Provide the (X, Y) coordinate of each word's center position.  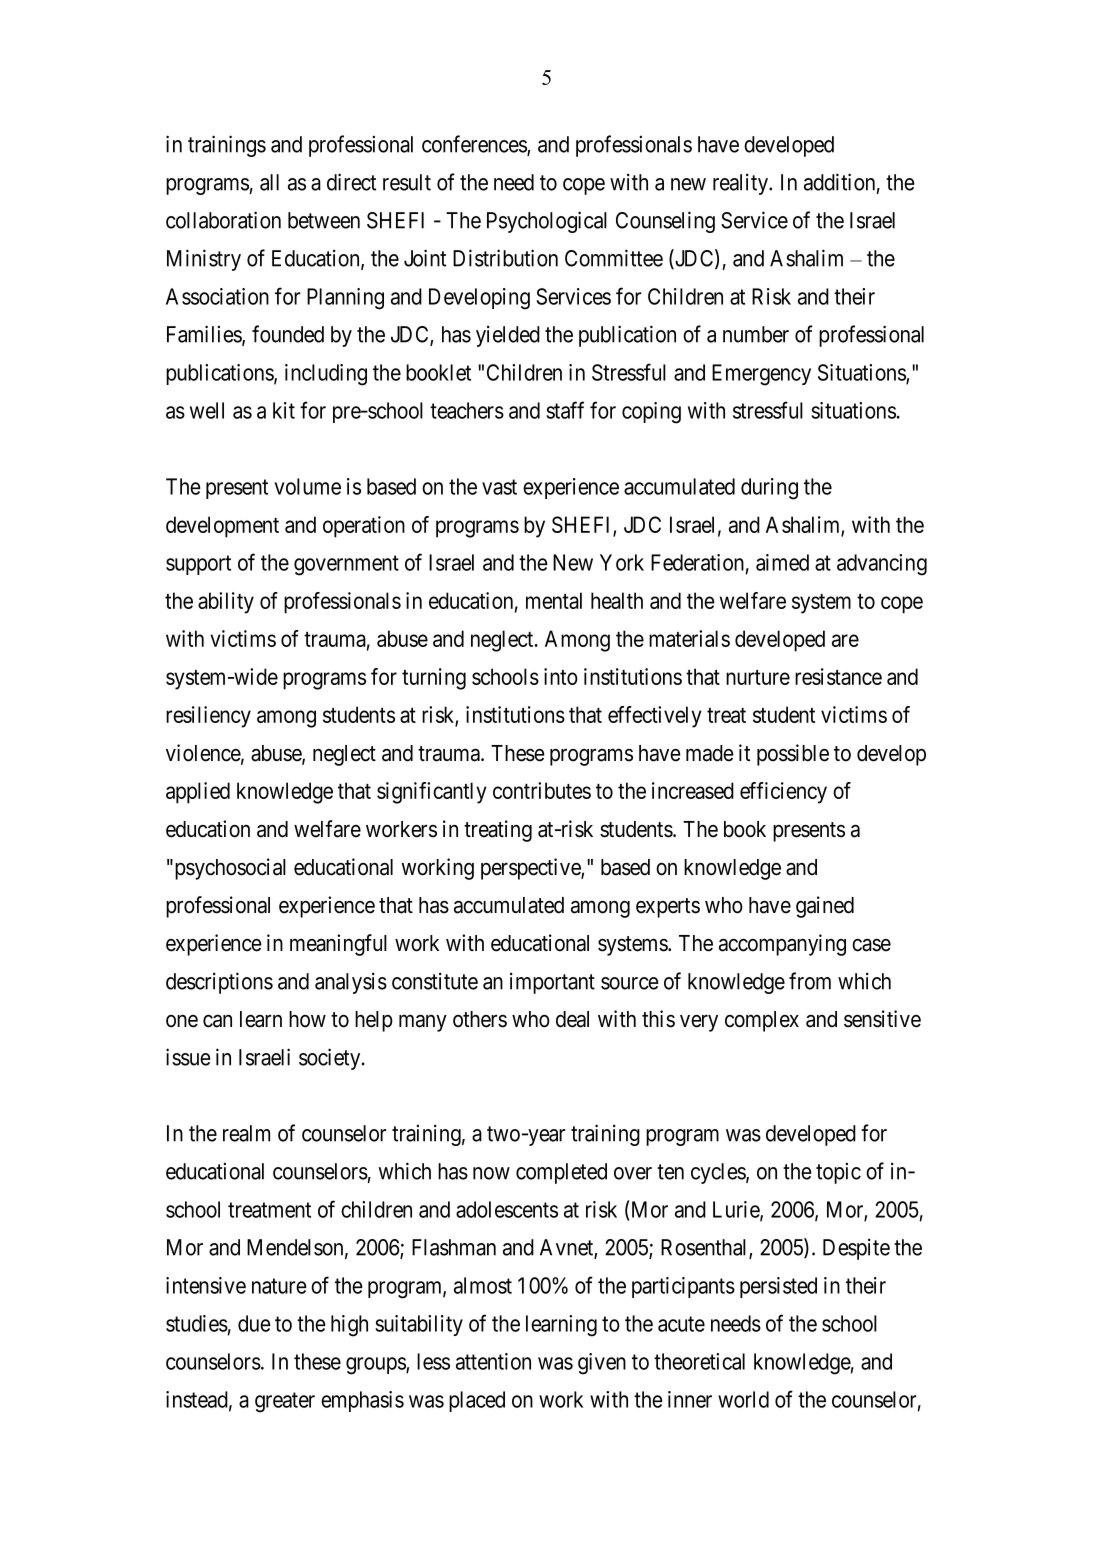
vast (499, 487)
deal (572, 1019)
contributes (542, 790)
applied (198, 793)
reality (741, 184)
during (769, 489)
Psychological (547, 222)
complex (762, 1021)
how (307, 1019)
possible (793, 755)
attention (493, 1361)
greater (285, 1402)
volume (307, 486)
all (269, 182)
